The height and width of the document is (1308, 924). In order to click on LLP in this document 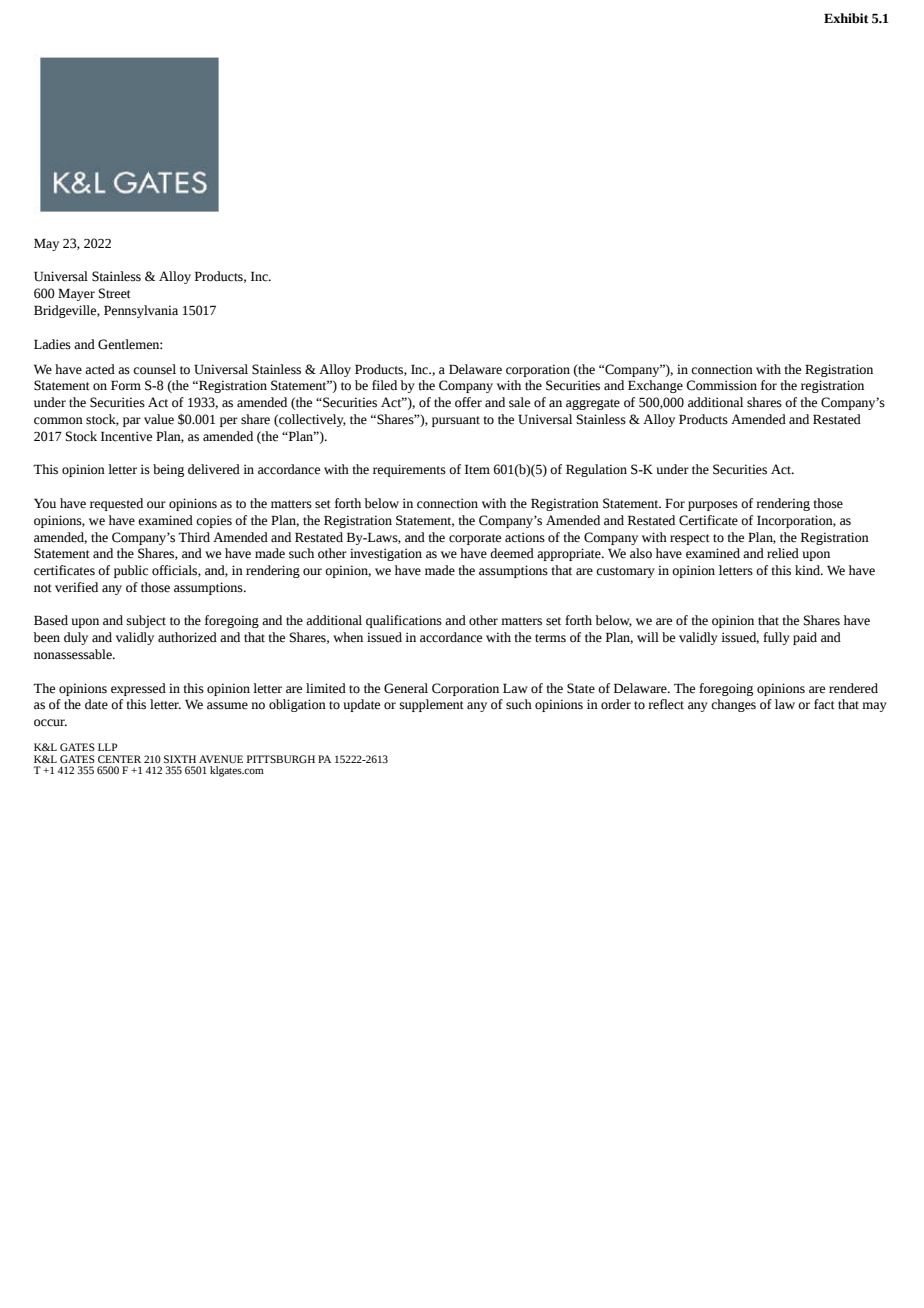, I will do `click(107, 747)`.
